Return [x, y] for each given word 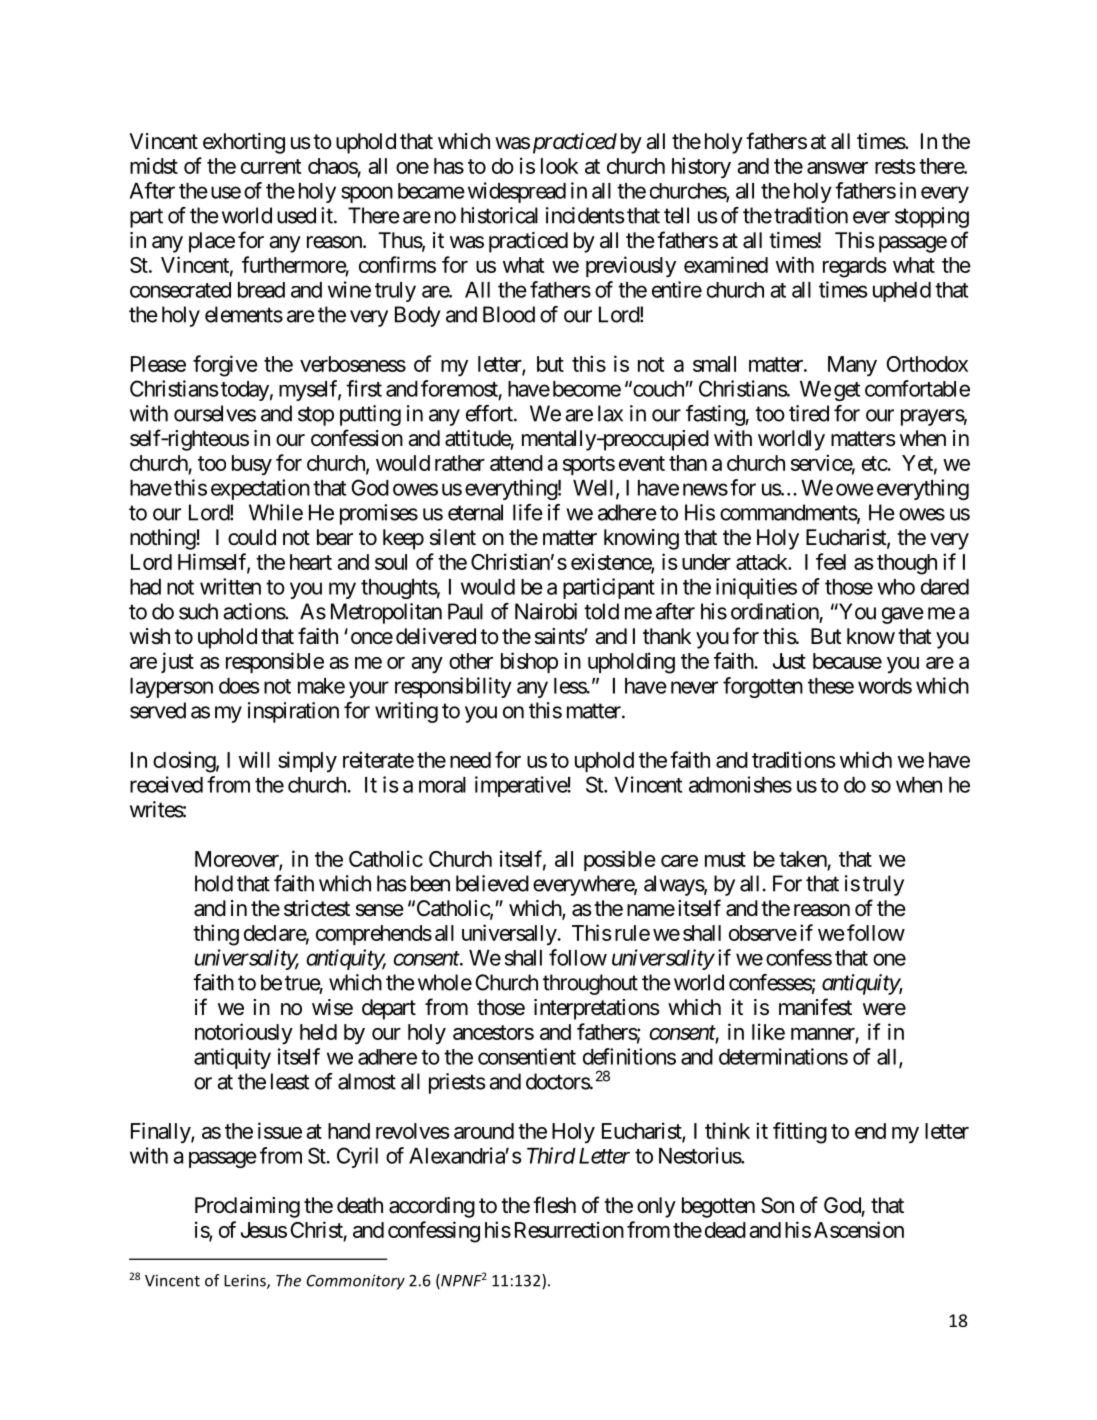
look [559, 166]
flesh [554, 1205]
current [271, 166]
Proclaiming [247, 1207]
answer [837, 168]
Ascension [859, 1229]
